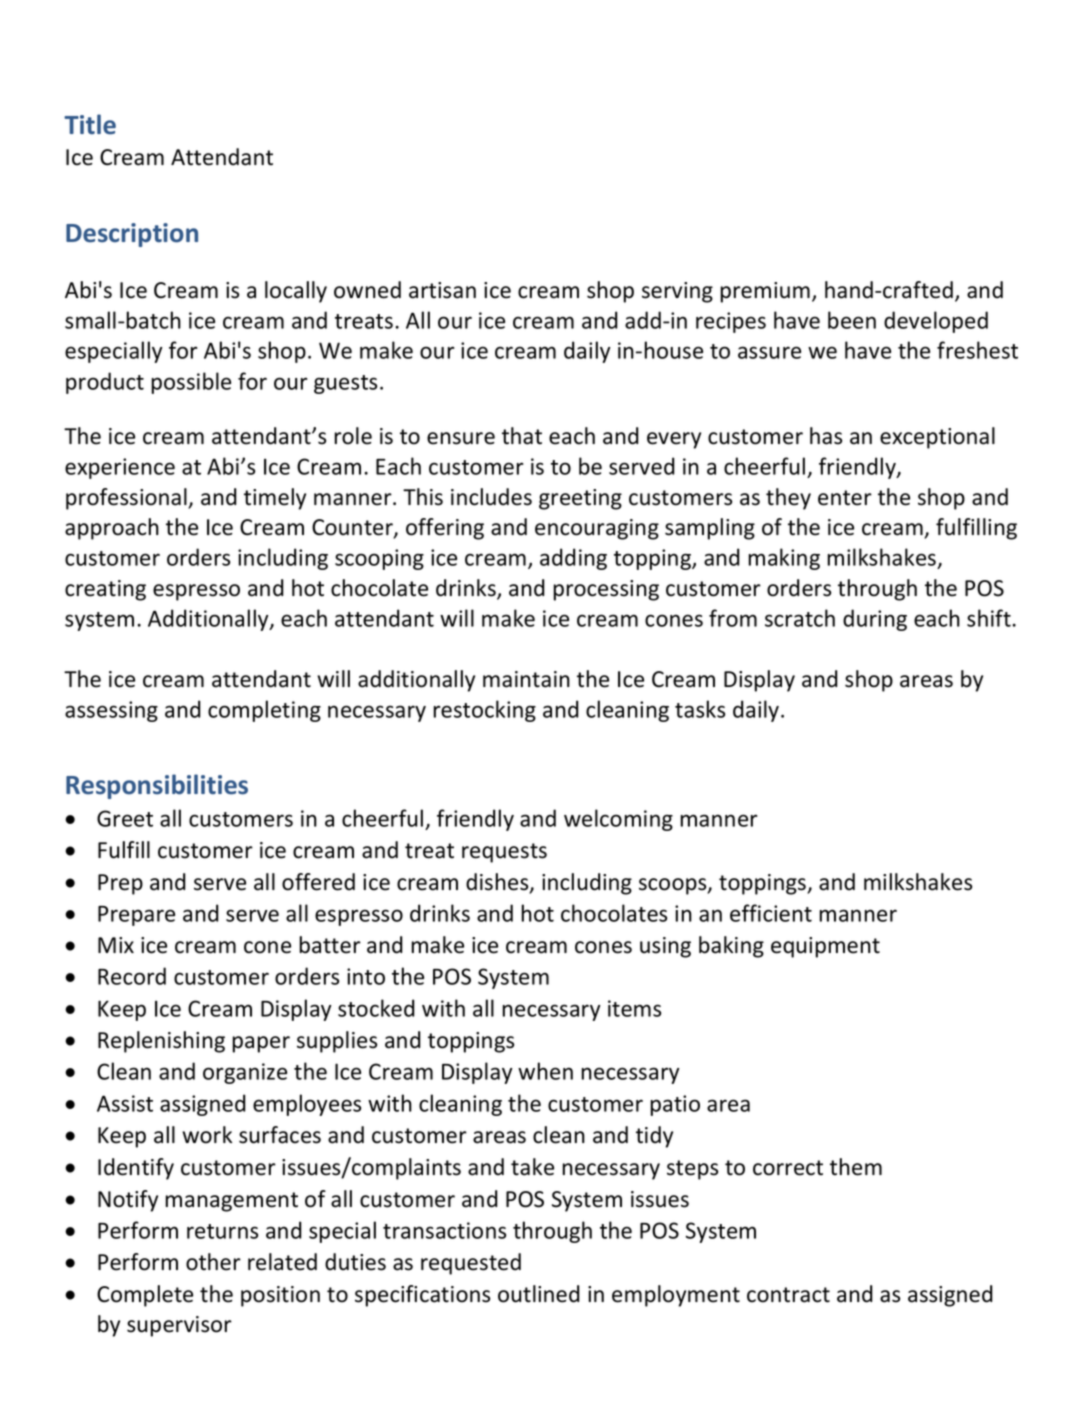 The height and width of the image is (1407, 1087). What do you see at coordinates (213, 1262) in the image?
I see `other` at bounding box center [213, 1262].
